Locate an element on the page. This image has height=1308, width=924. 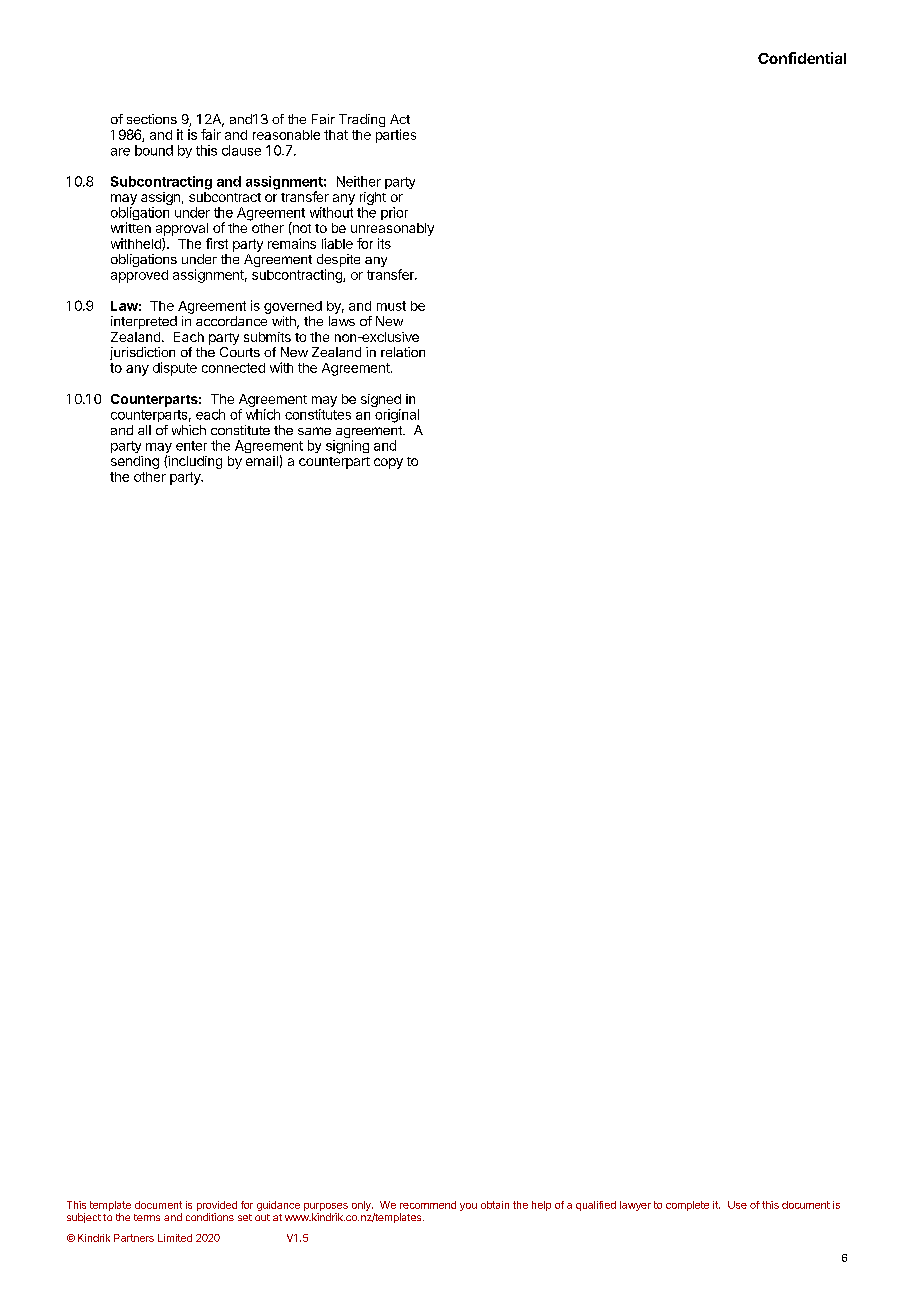
copy is located at coordinates (388, 463).
